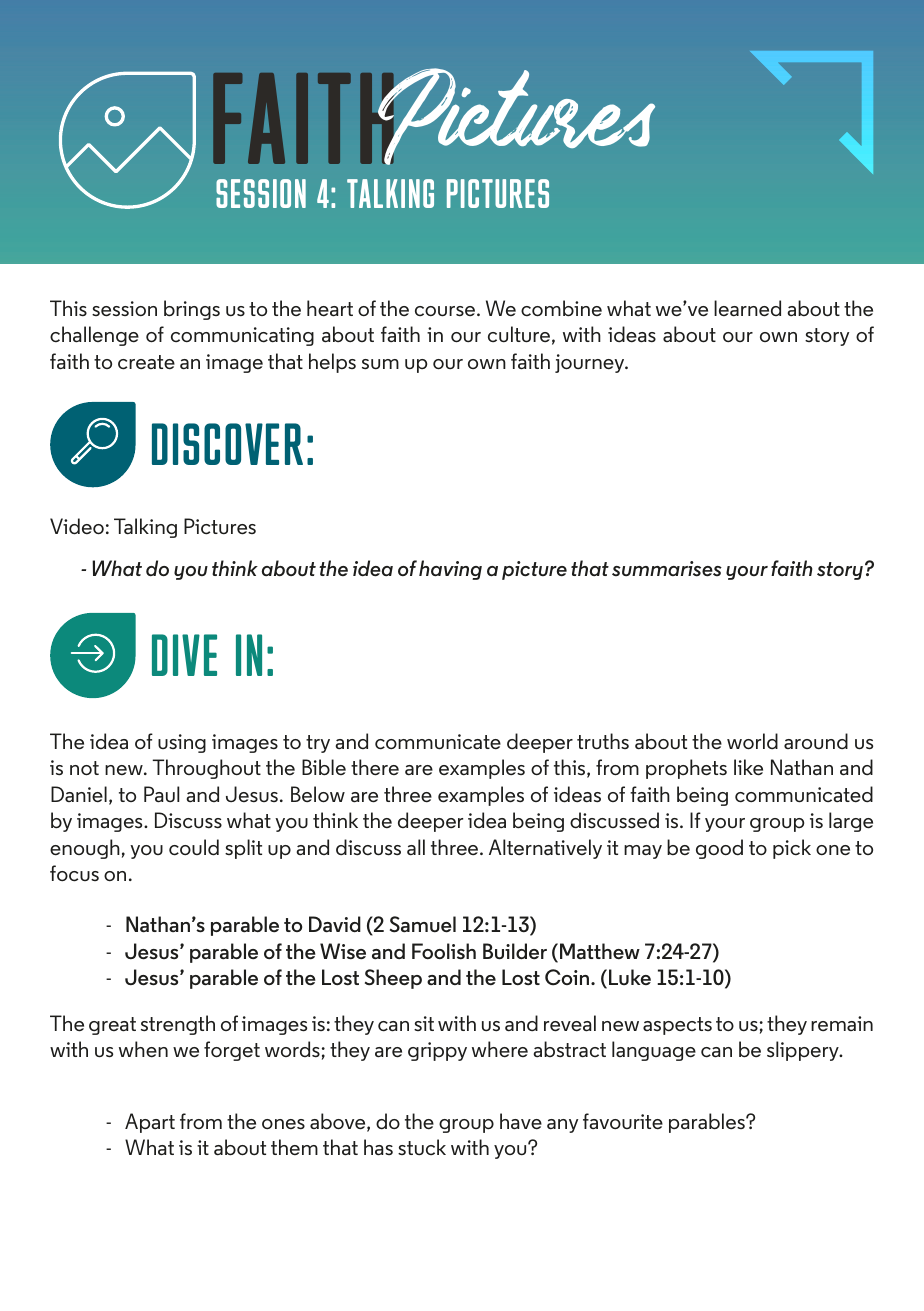 The image size is (924, 1311). Describe the element at coordinates (747, 308) in the page. I see `learned` at that location.
